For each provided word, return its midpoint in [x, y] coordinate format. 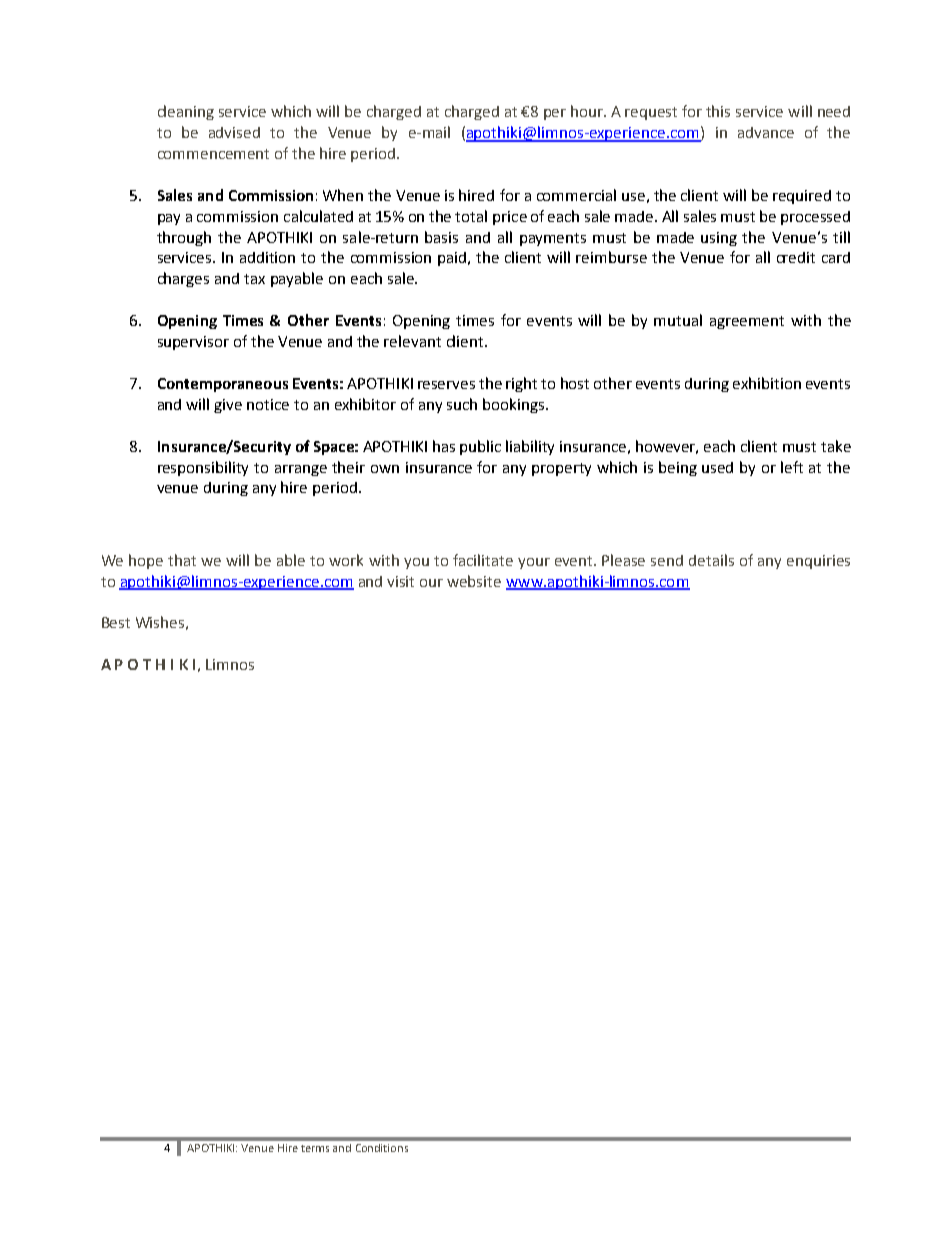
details [711, 560]
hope [146, 561]
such [462, 404]
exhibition [767, 383]
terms [315, 1148]
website [474, 581]
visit [400, 581]
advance [766, 132]
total [471, 216]
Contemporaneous [223, 385]
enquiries [818, 562]
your [534, 563]
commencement [213, 154]
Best [116, 622]
